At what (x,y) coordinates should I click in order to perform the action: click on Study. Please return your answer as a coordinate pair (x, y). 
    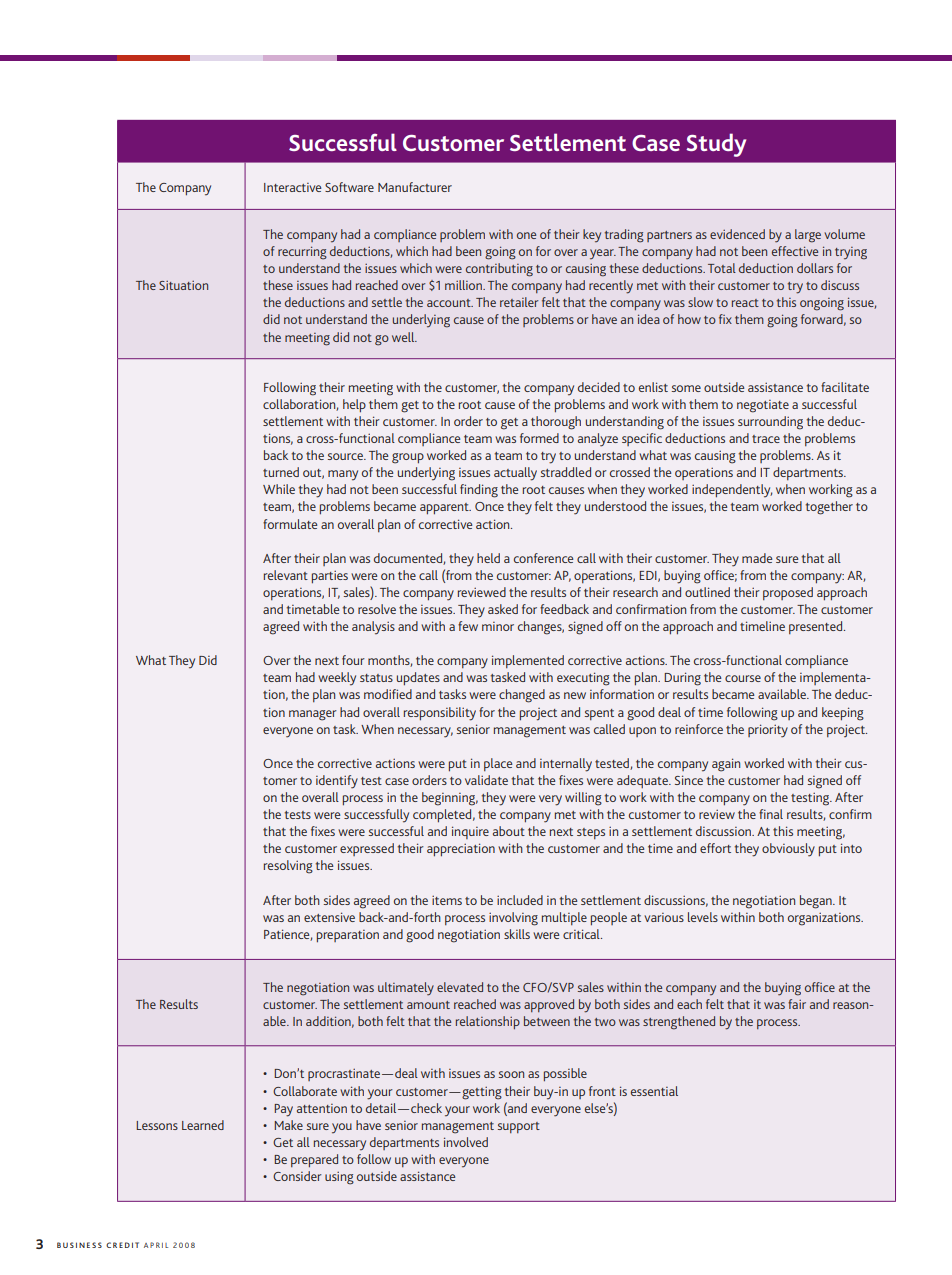
    Looking at the image, I should click on (716, 145).
